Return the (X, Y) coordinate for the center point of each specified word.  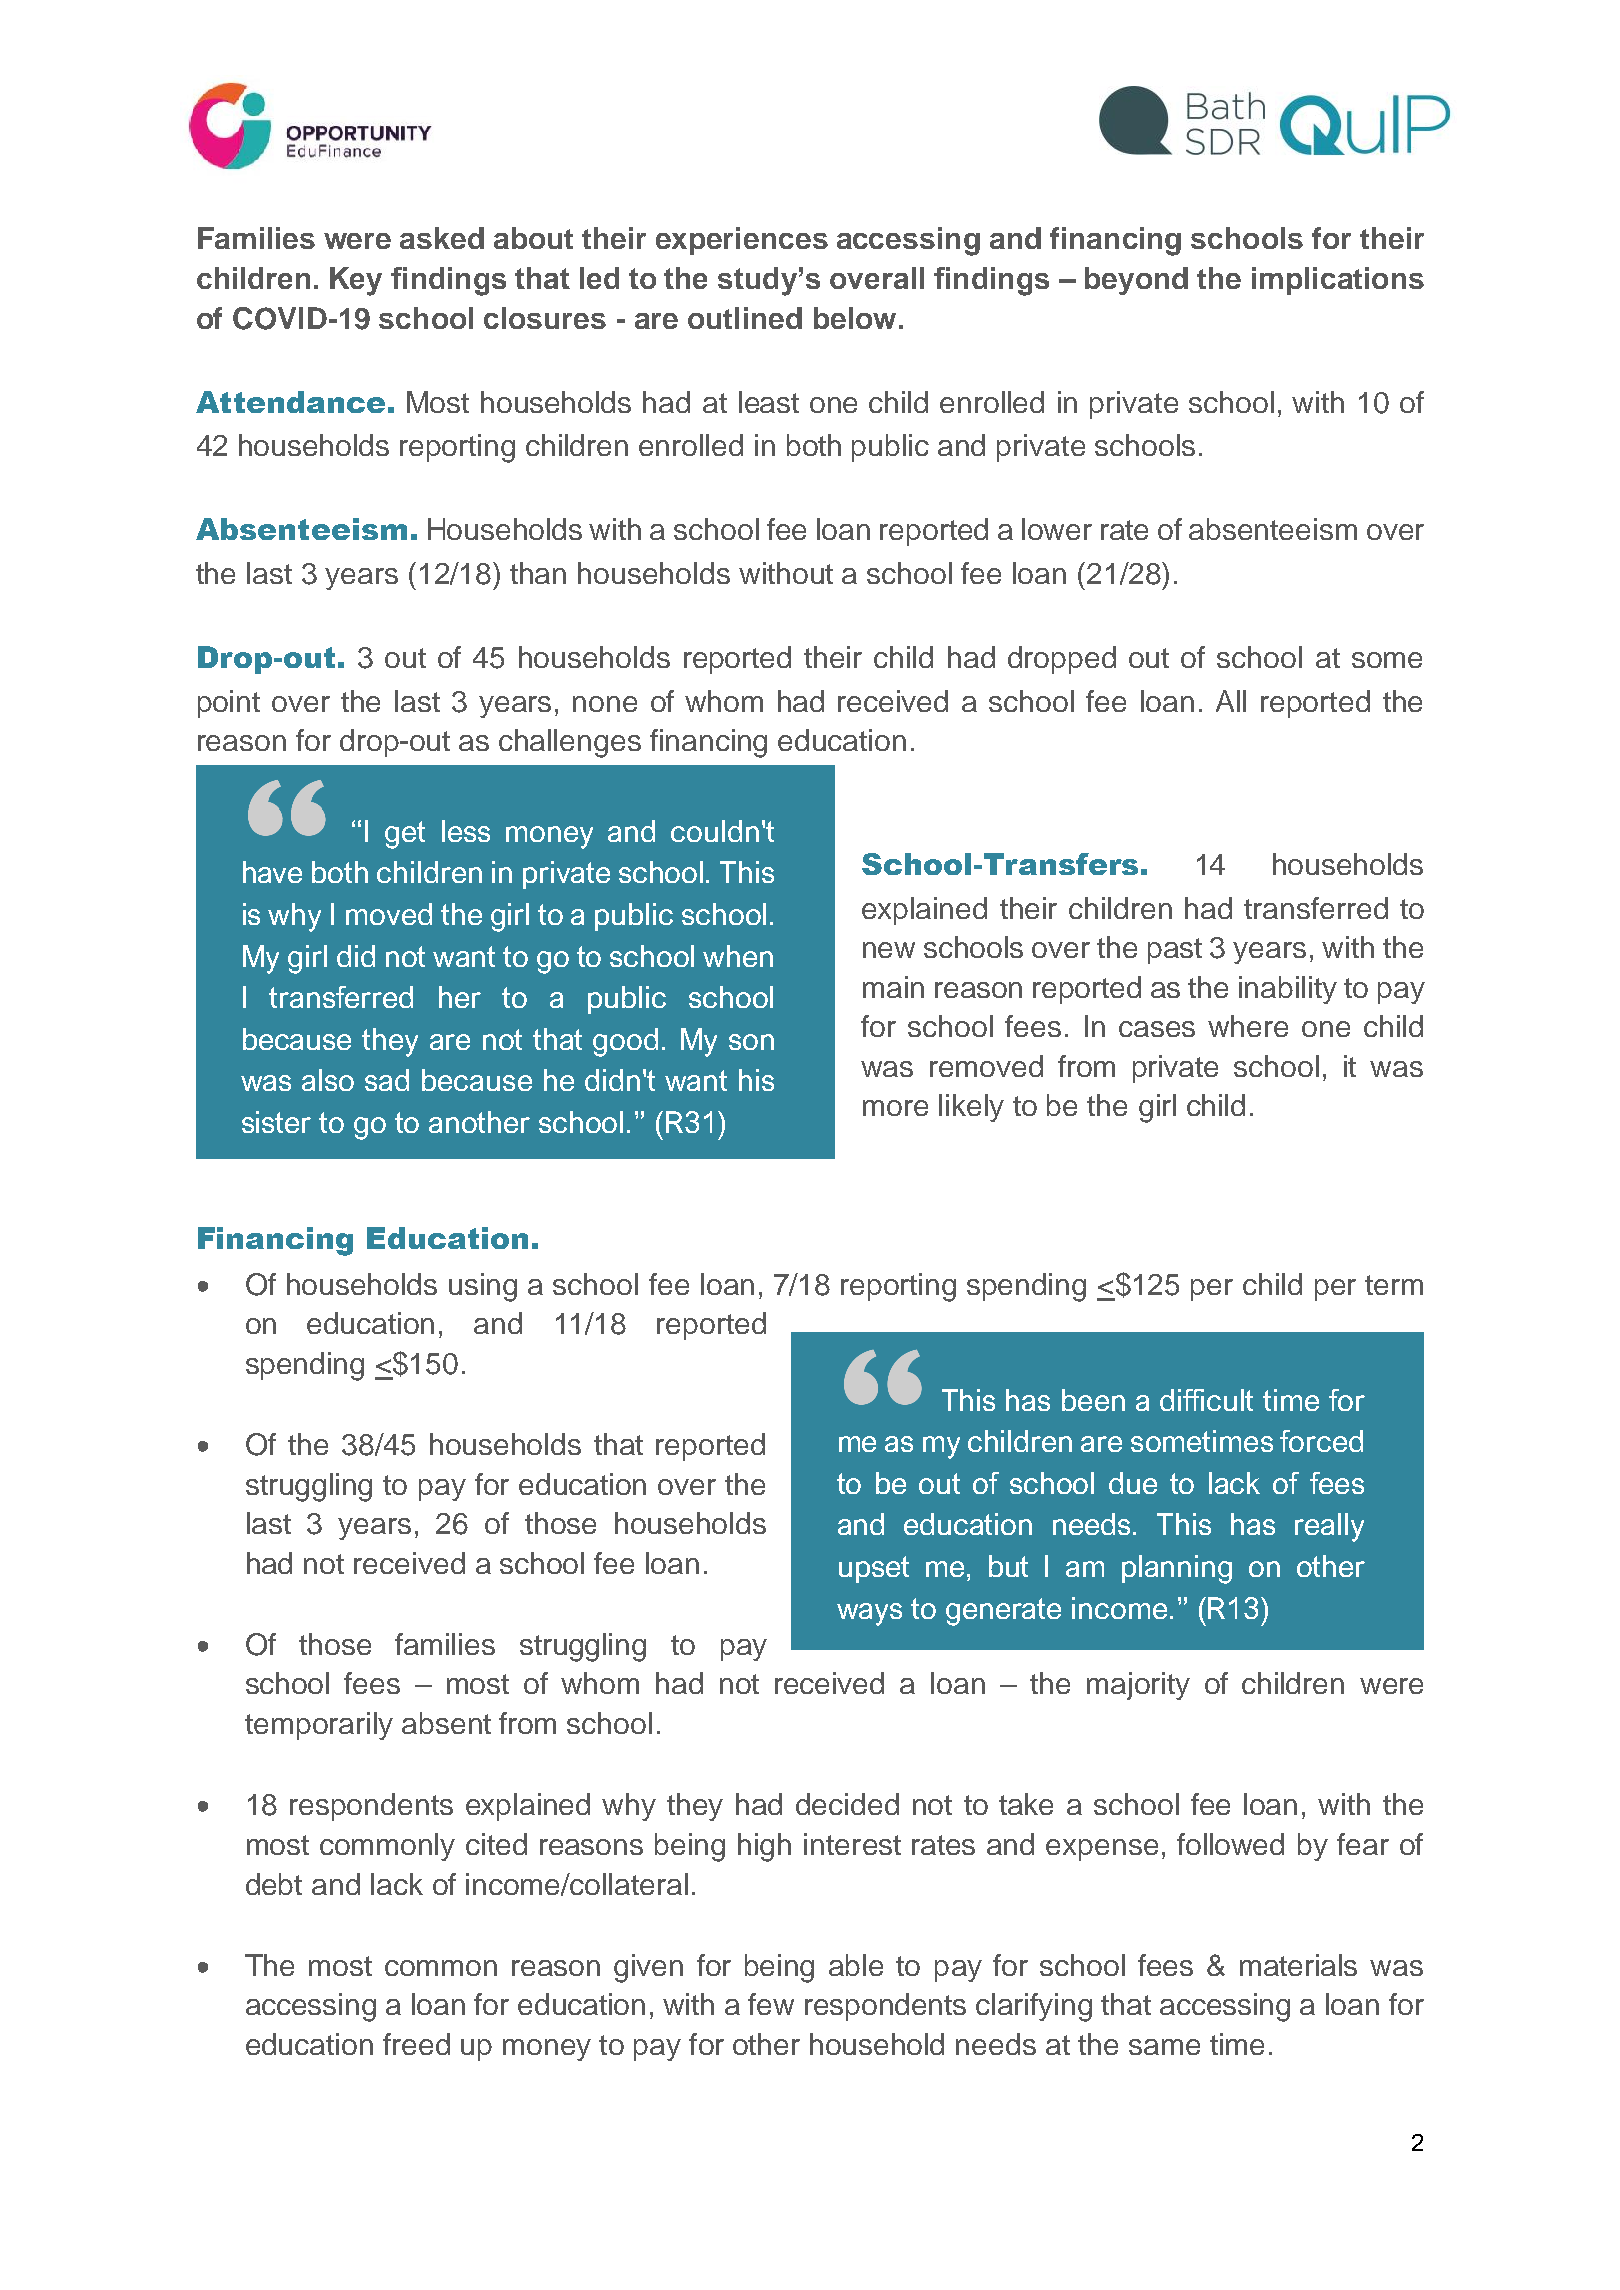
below (855, 318)
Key (356, 281)
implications (1338, 281)
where (1248, 1026)
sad (387, 1080)
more (895, 1108)
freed (416, 2044)
